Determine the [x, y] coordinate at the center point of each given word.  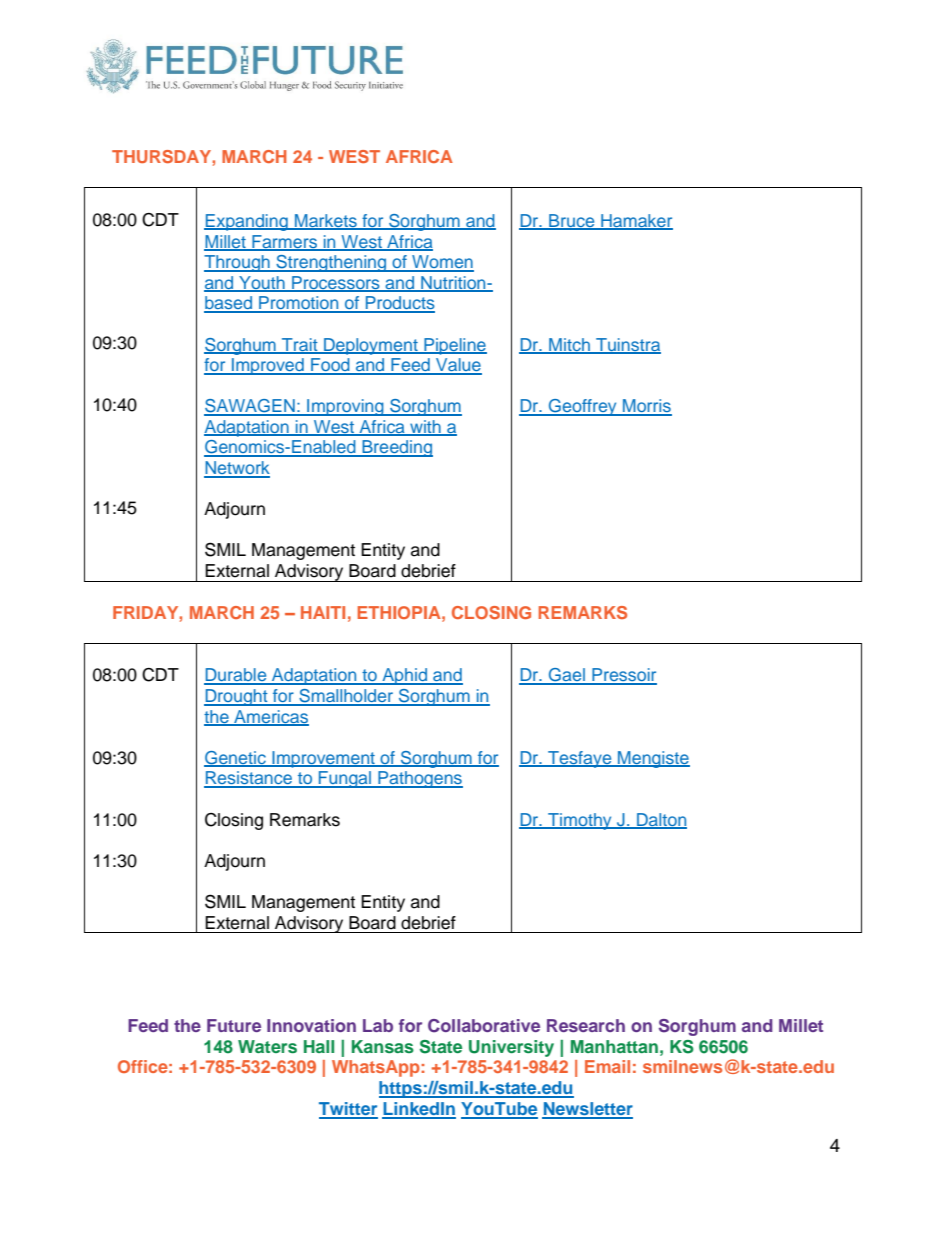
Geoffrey [583, 407]
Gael [567, 676]
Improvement [323, 759]
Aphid [404, 676]
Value [458, 366]
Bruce [572, 222]
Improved [268, 366]
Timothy [580, 821]
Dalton [661, 820]
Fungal [345, 779]
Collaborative [484, 1026]
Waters [267, 1047]
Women [442, 263]
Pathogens [419, 779]
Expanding [247, 222]
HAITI [323, 612]
